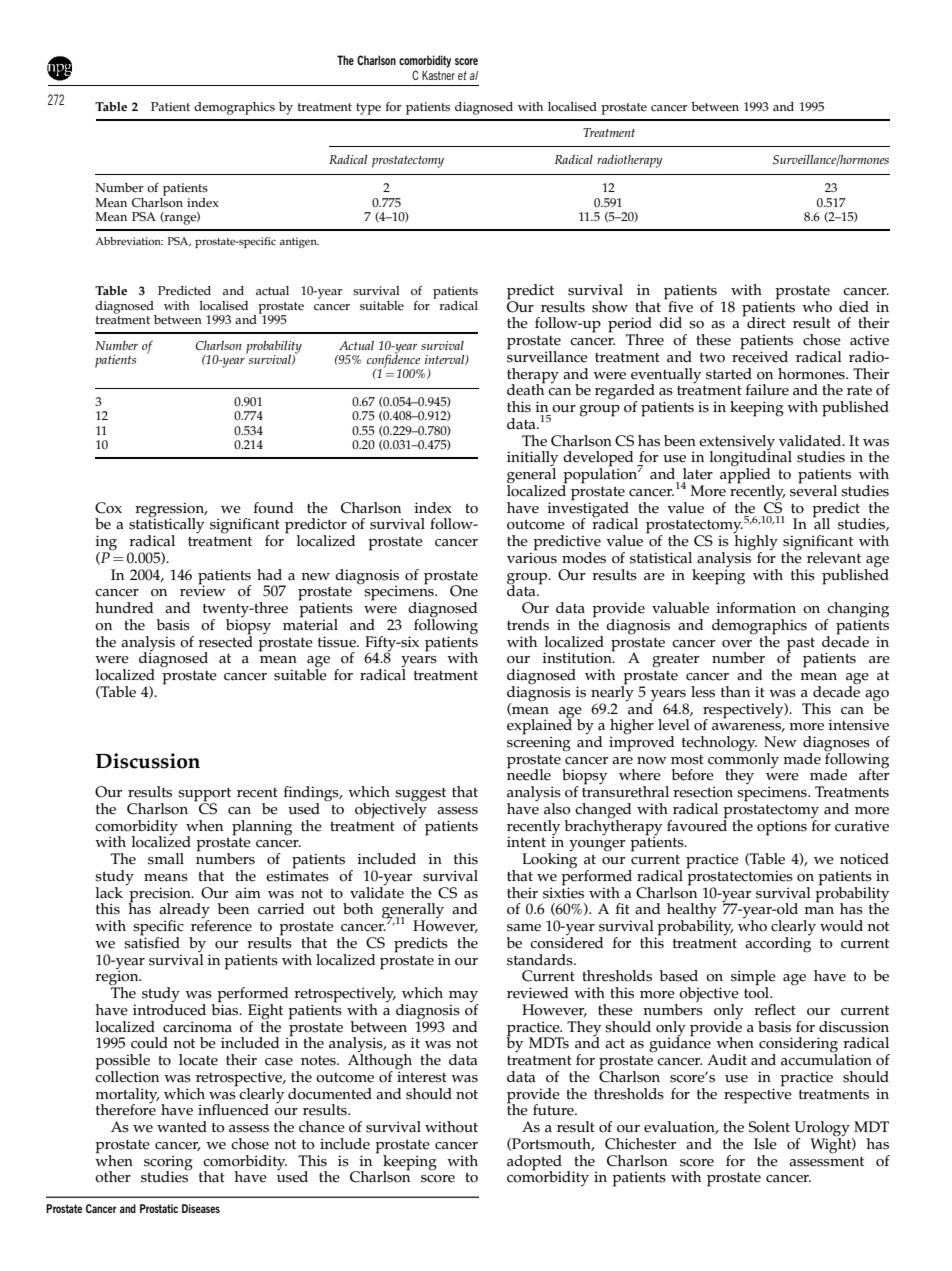 This screenshot has width=952, height=1271. I want to click on found, so click(273, 508).
